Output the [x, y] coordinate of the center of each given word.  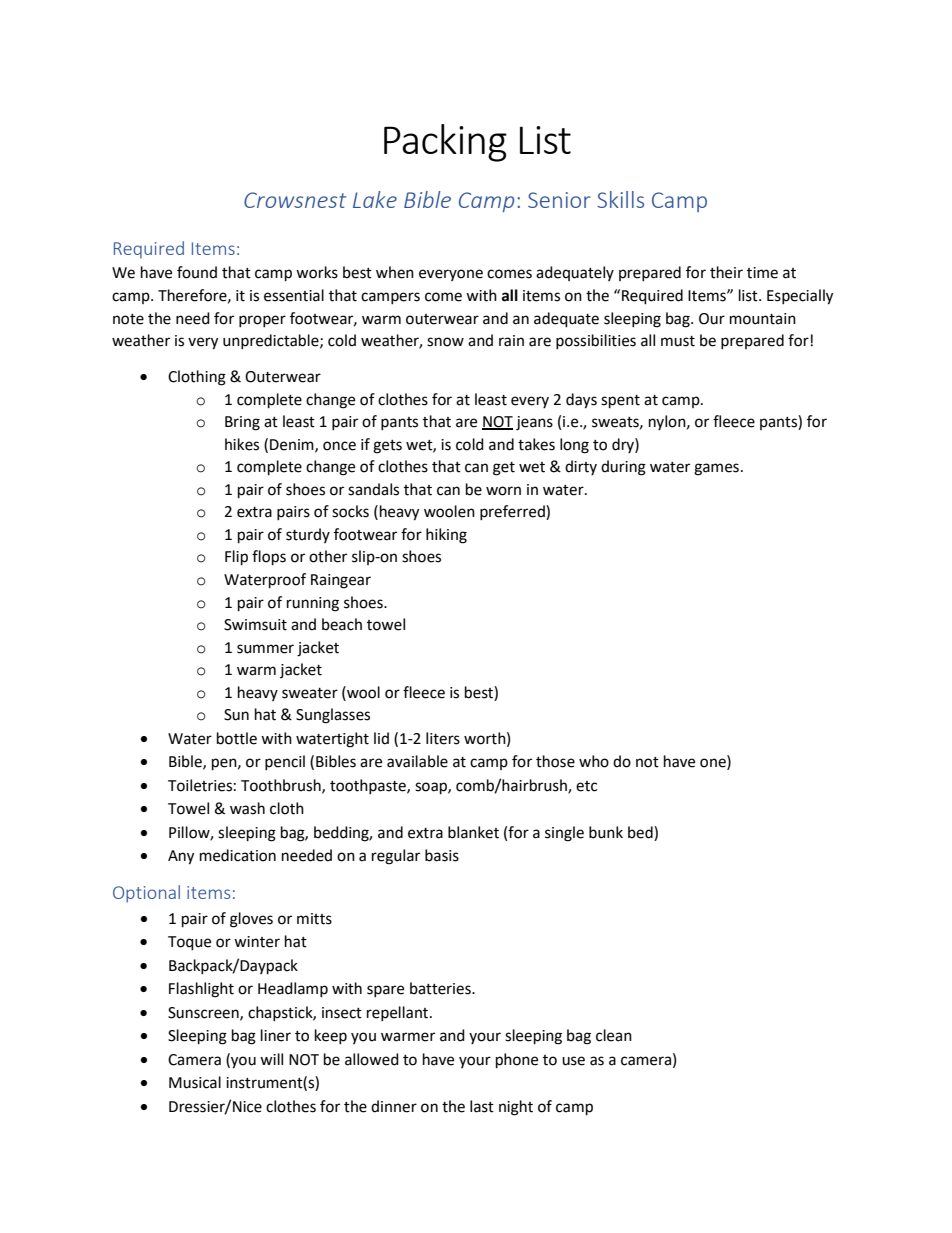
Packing [445, 143]
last [482, 1106]
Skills [620, 199]
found [197, 272]
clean [614, 1035]
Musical [195, 1082]
